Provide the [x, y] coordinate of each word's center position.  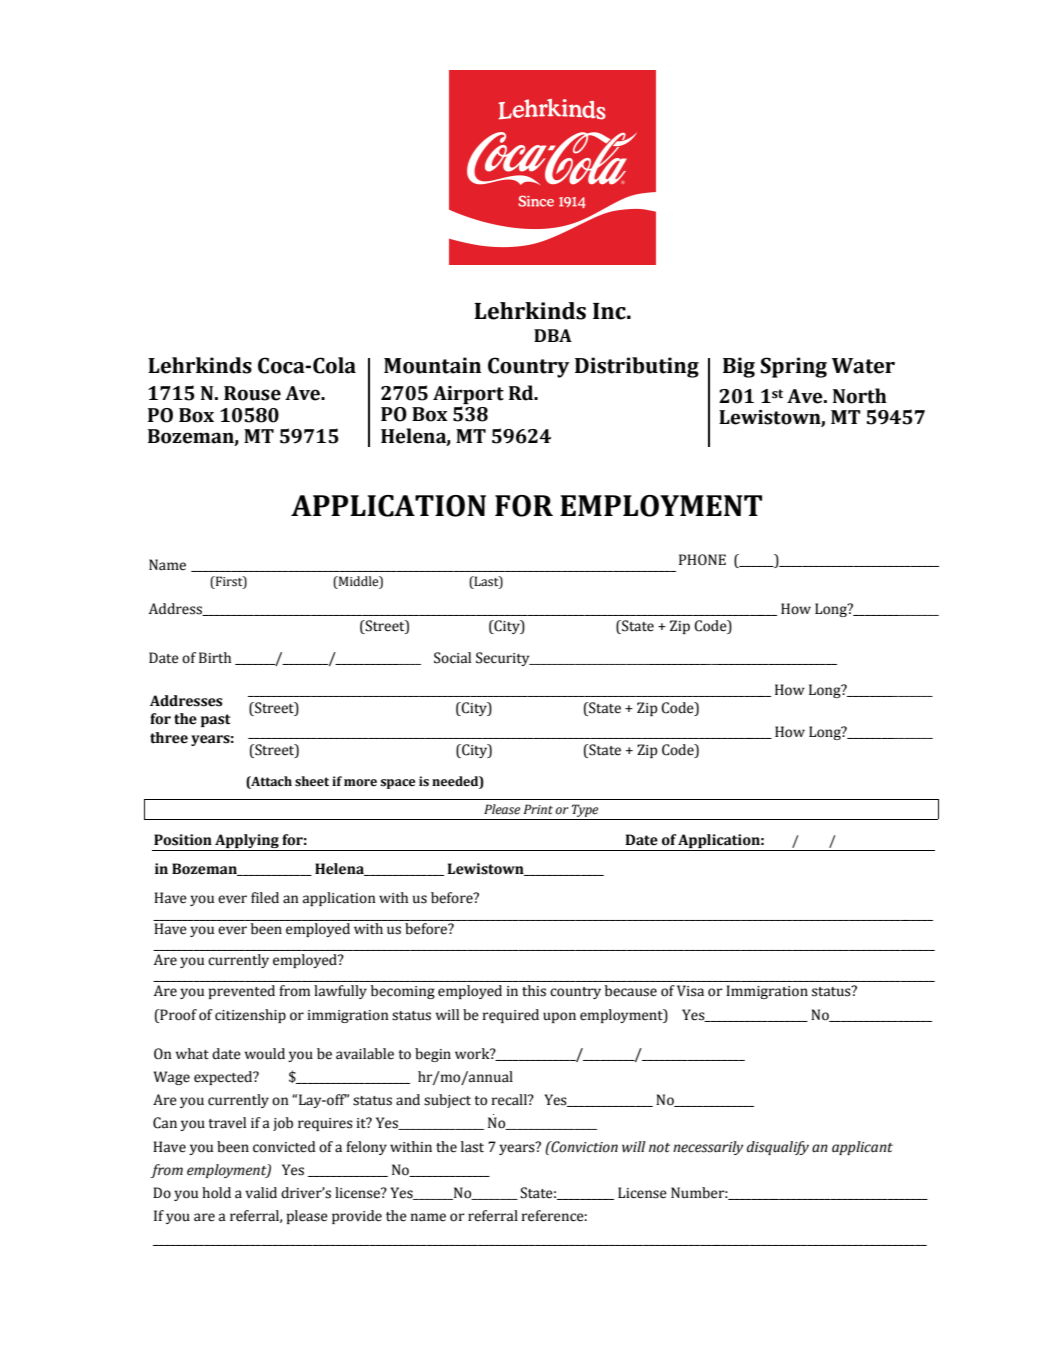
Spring [793, 367]
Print [538, 809]
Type [585, 812]
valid [261, 1193]
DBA [553, 335]
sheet [312, 781]
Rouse [252, 393]
